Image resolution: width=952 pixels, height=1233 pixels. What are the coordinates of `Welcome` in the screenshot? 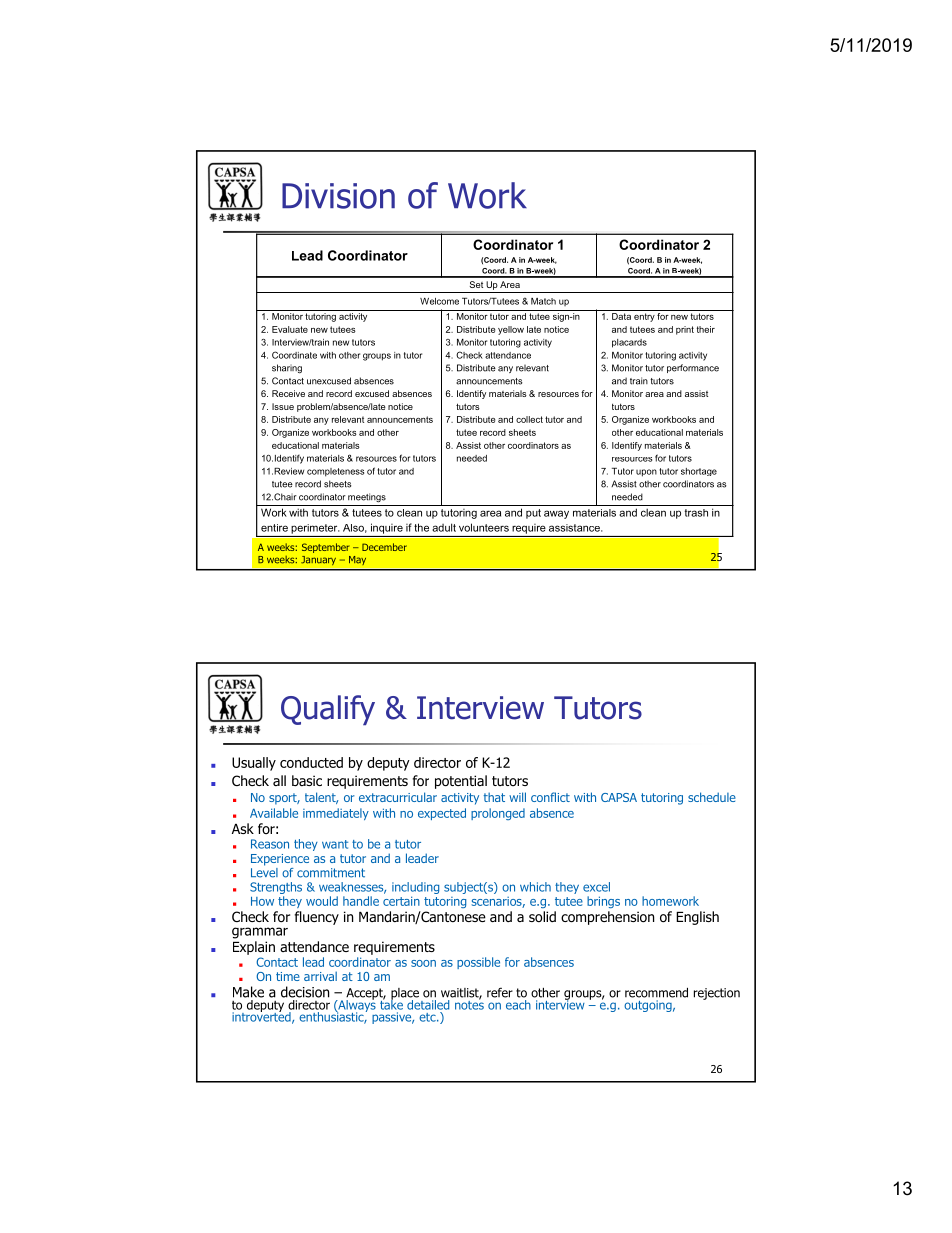 It's located at (439, 301).
